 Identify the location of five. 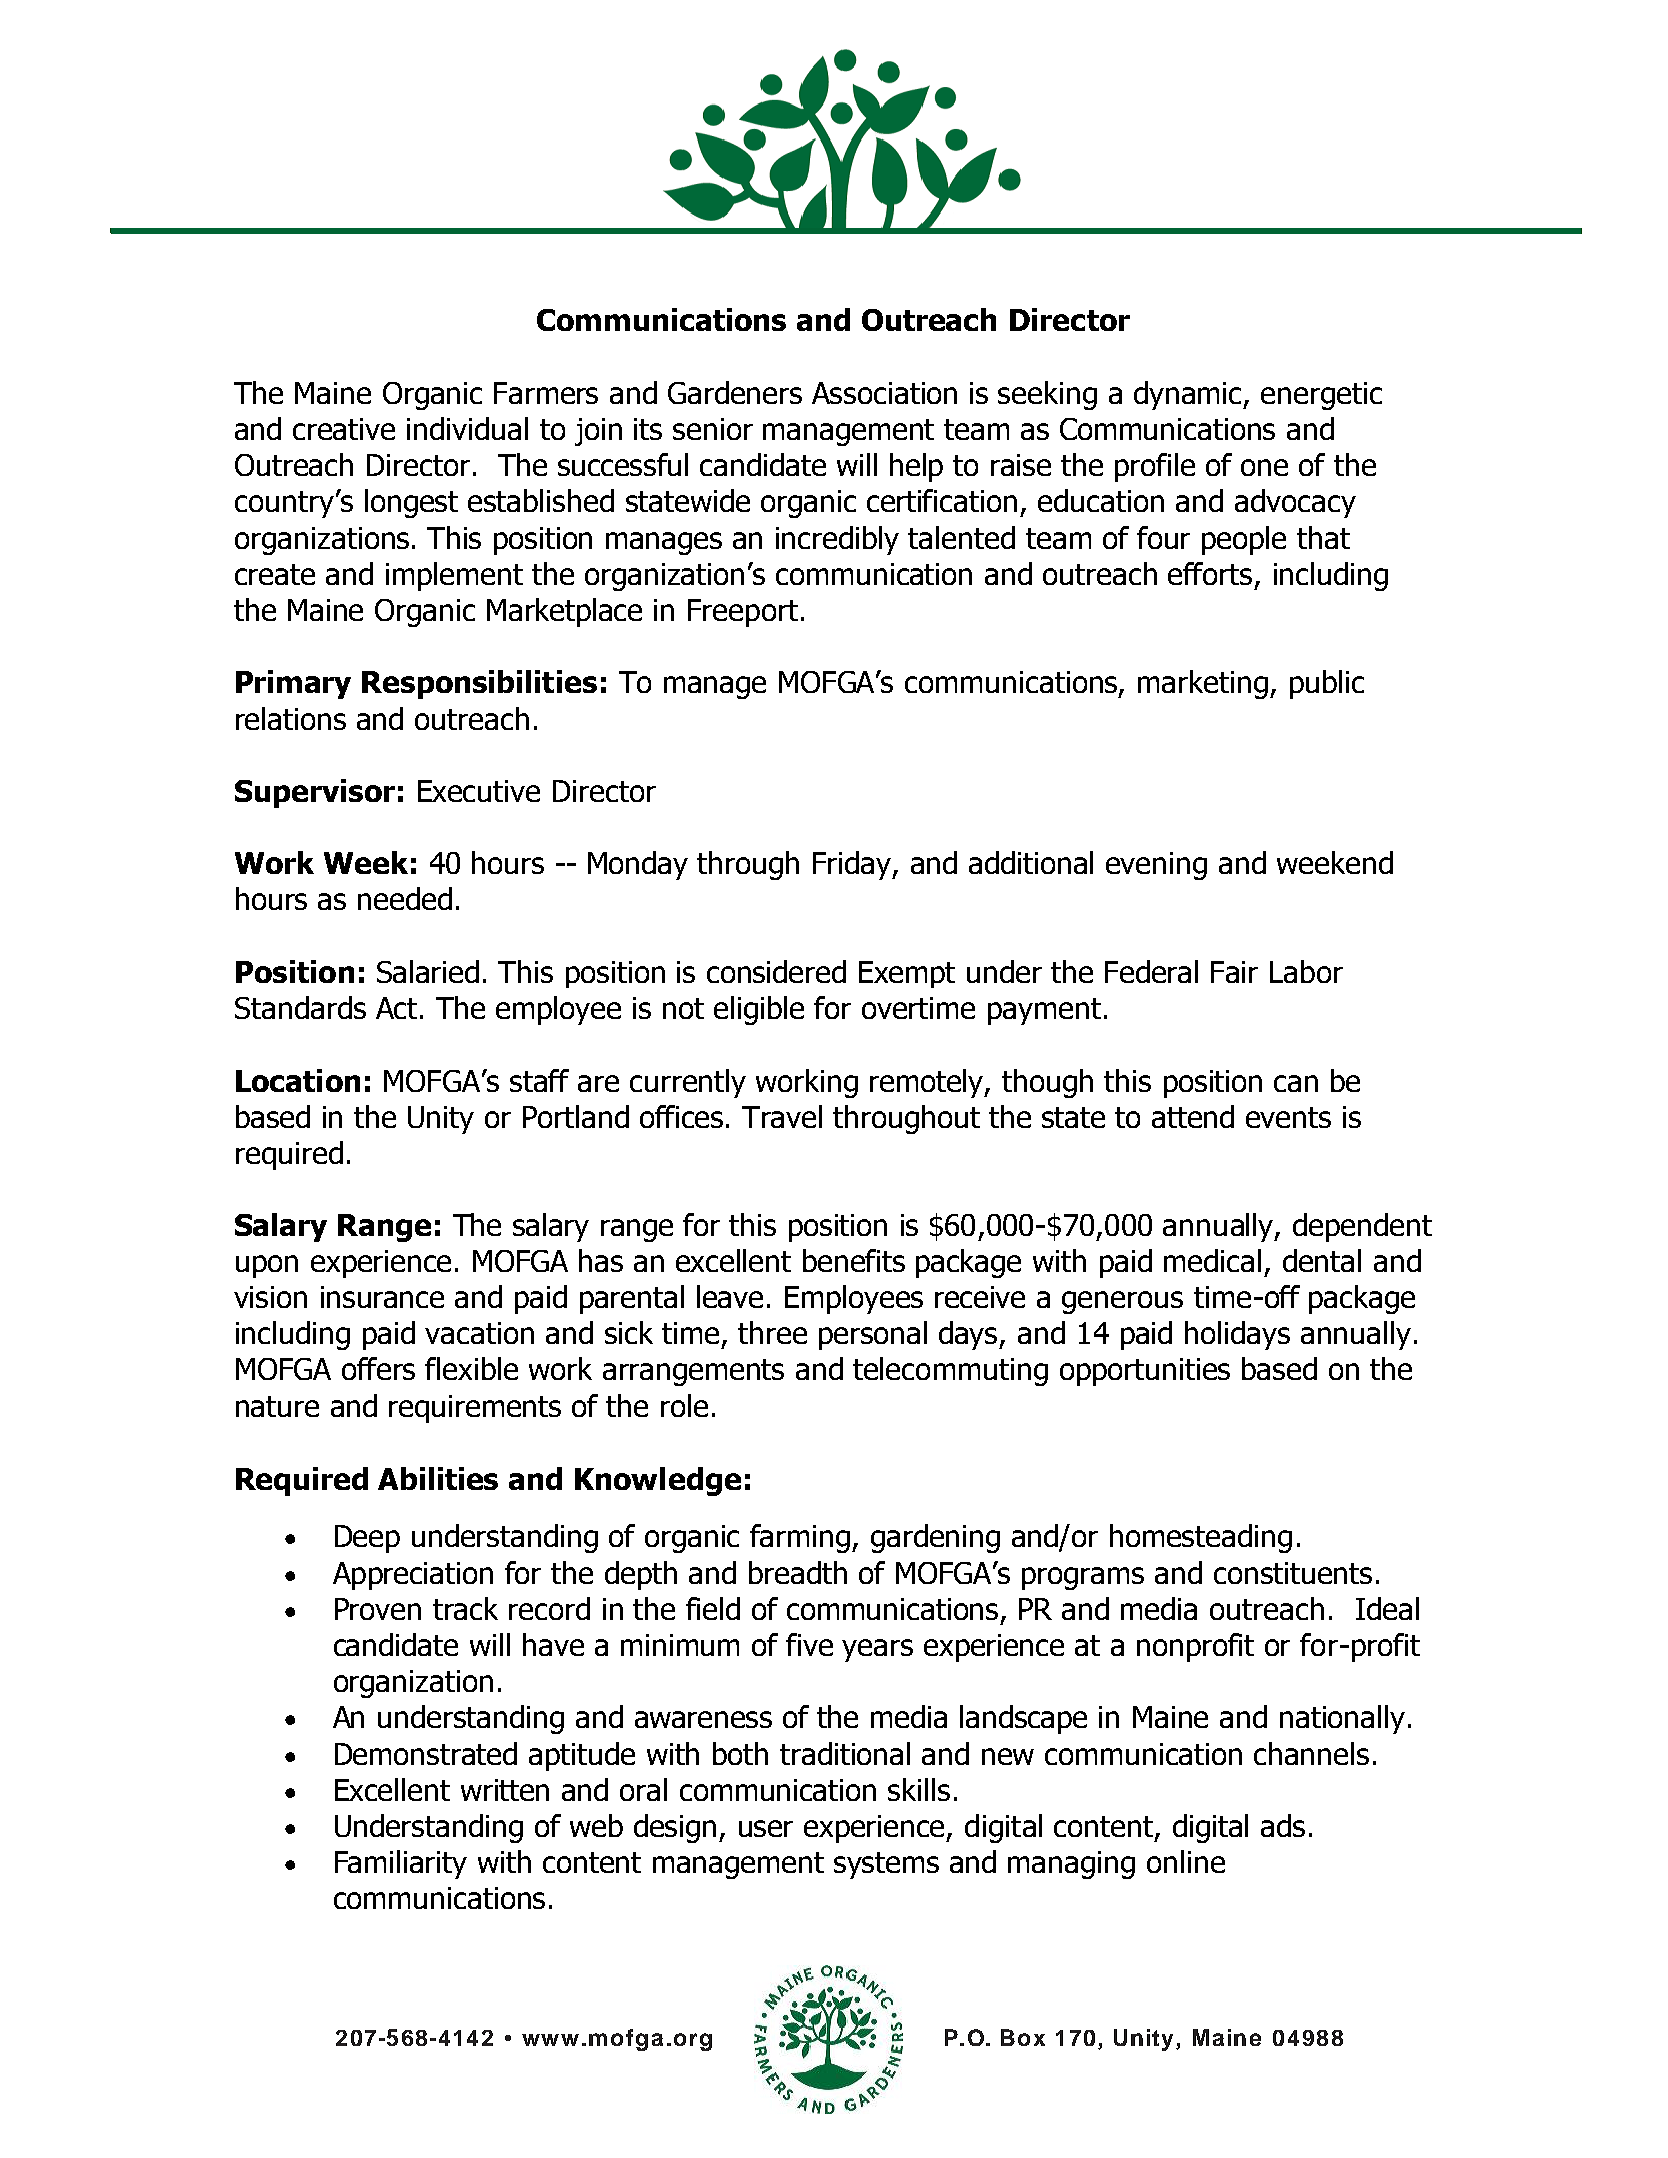
(809, 1644).
